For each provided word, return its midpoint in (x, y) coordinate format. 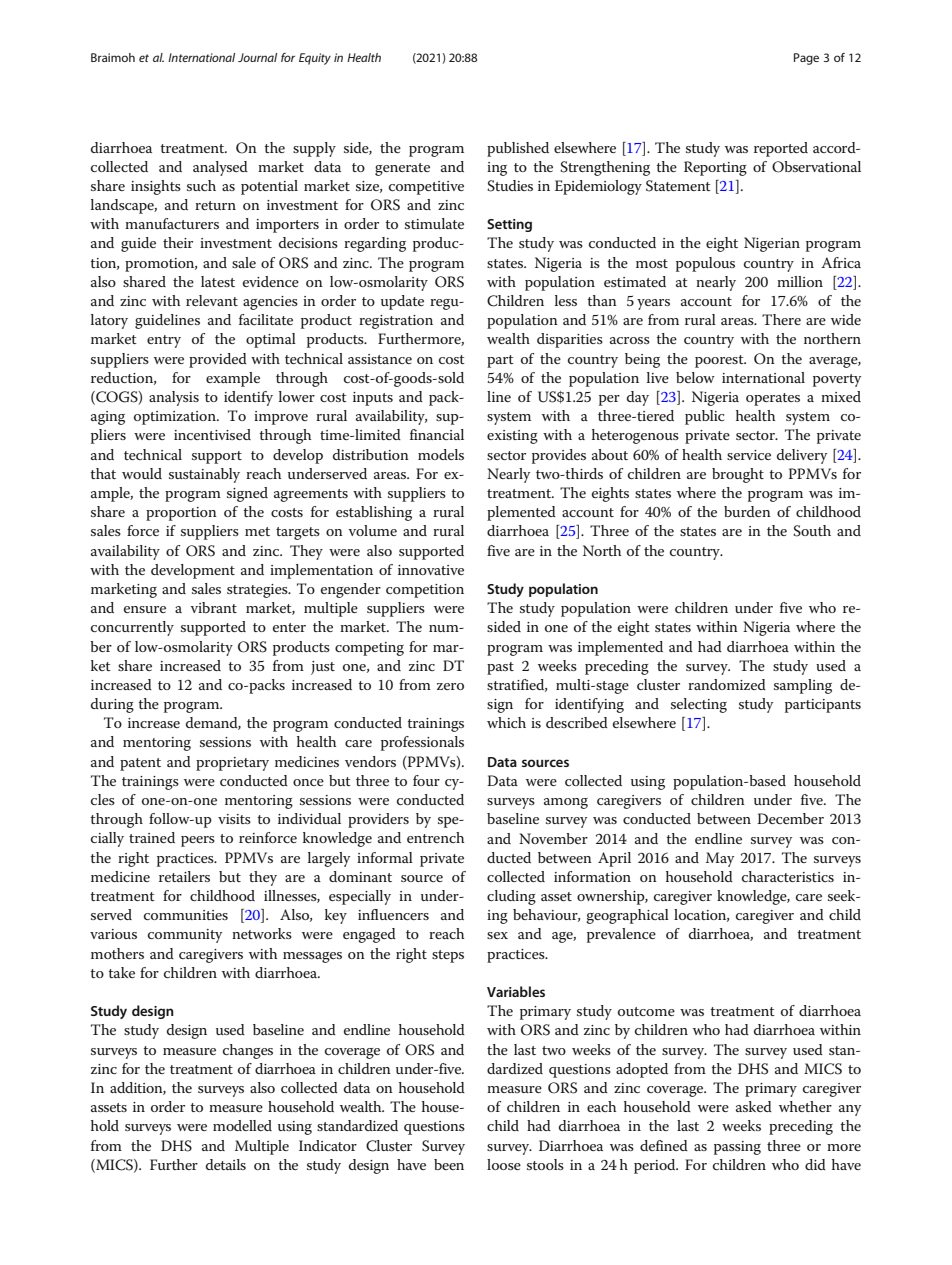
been (449, 1164)
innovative (431, 570)
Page (806, 59)
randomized (727, 684)
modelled (242, 1125)
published (518, 149)
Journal (257, 57)
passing (737, 1148)
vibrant (213, 607)
